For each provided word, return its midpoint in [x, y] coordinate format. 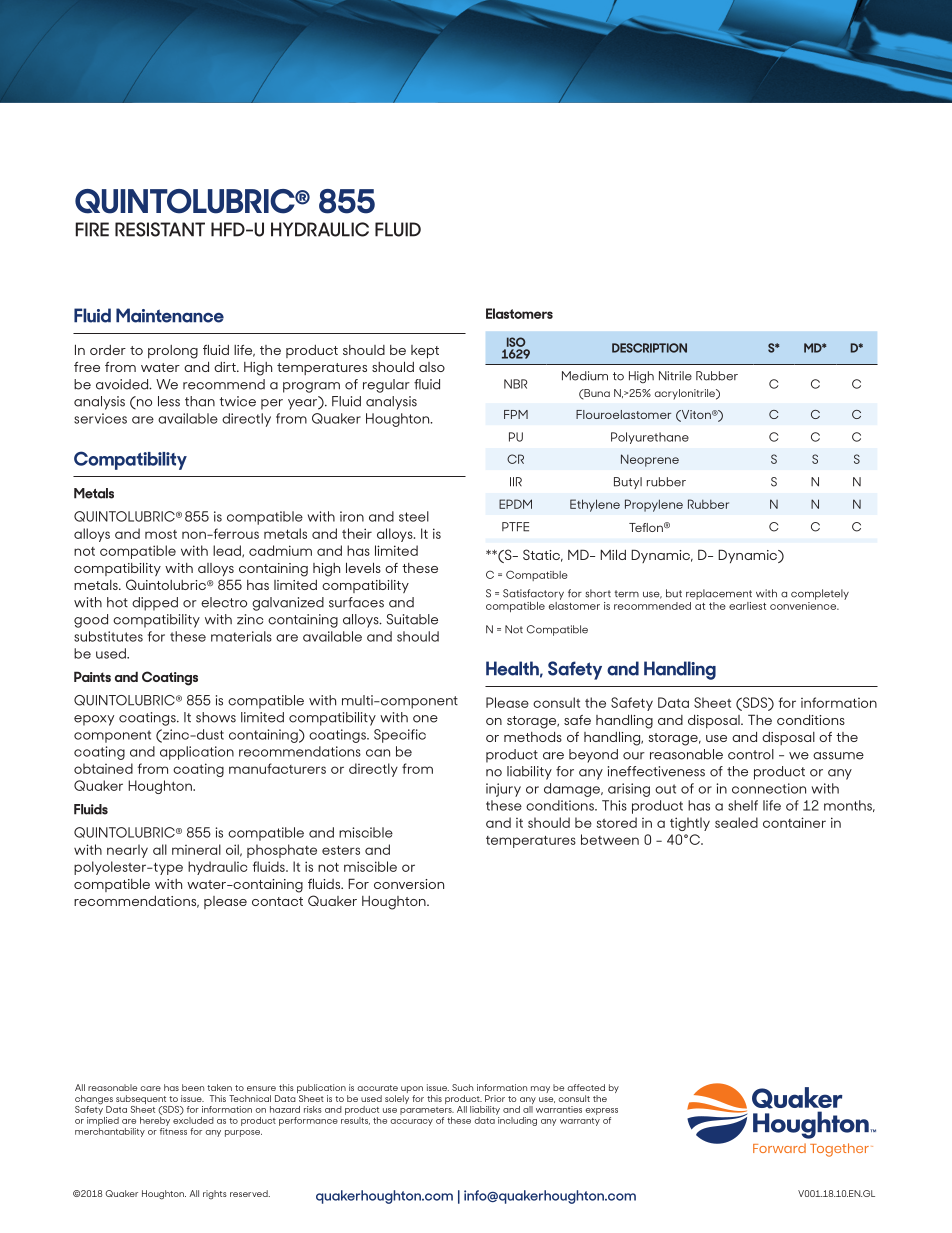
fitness [173, 1130]
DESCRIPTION [649, 348]
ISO [516, 342]
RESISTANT [160, 229]
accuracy [411, 1122]
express [601, 1111]
